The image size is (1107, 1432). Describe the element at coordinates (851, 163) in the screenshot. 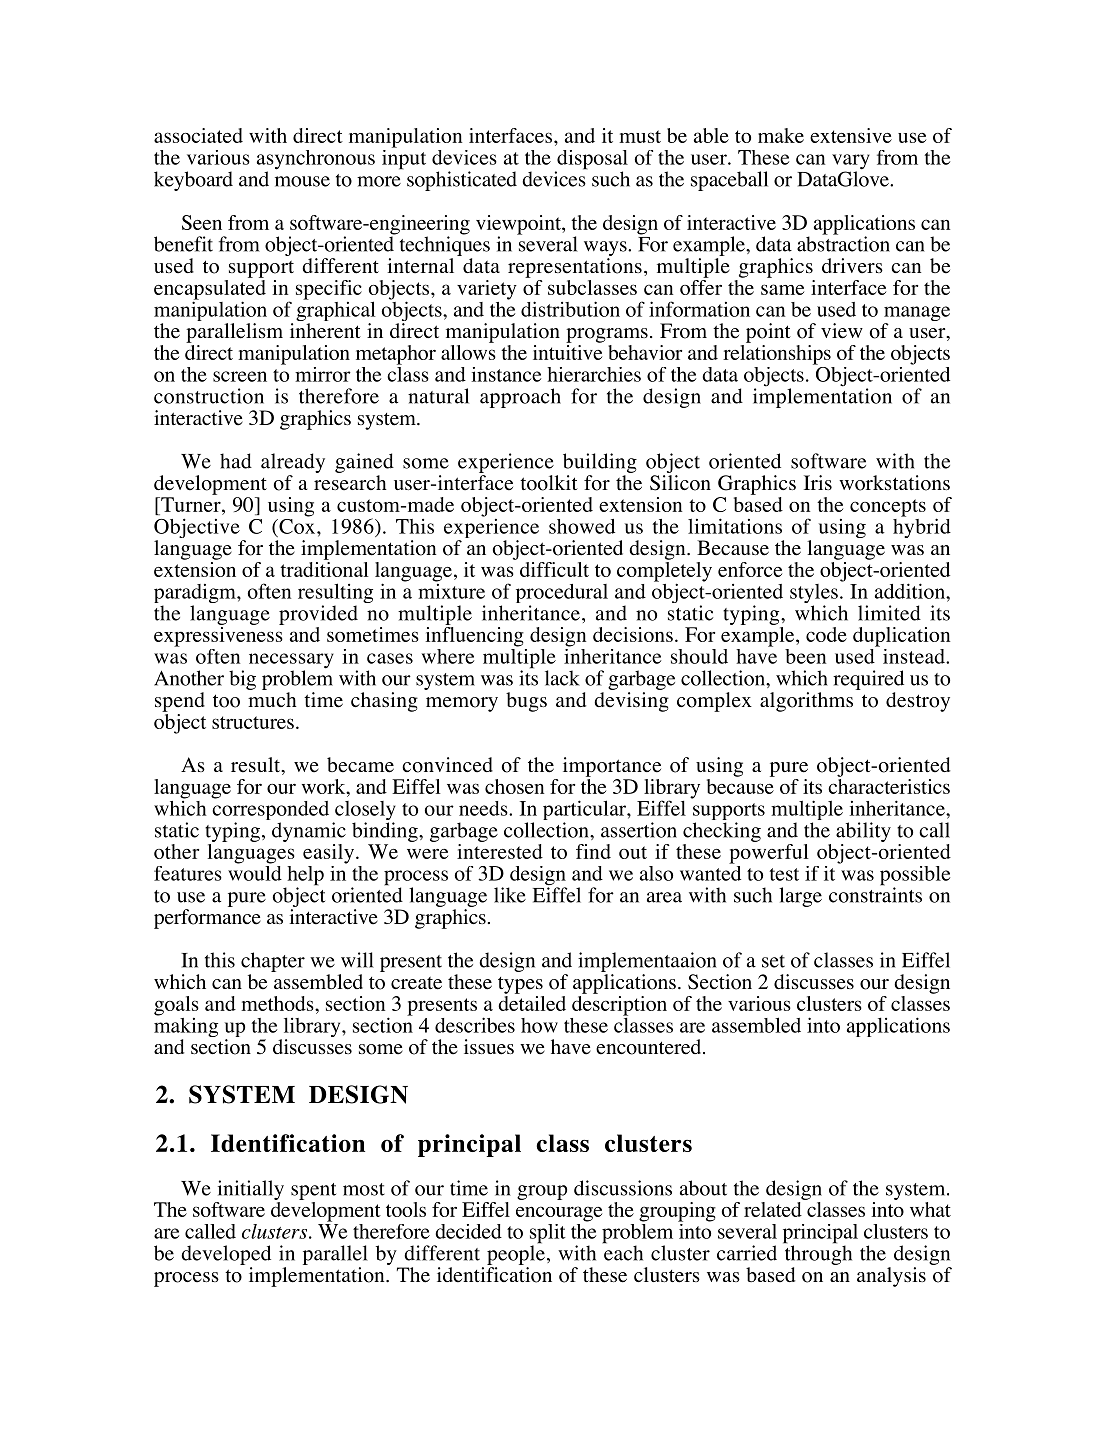

I see `vary` at that location.
